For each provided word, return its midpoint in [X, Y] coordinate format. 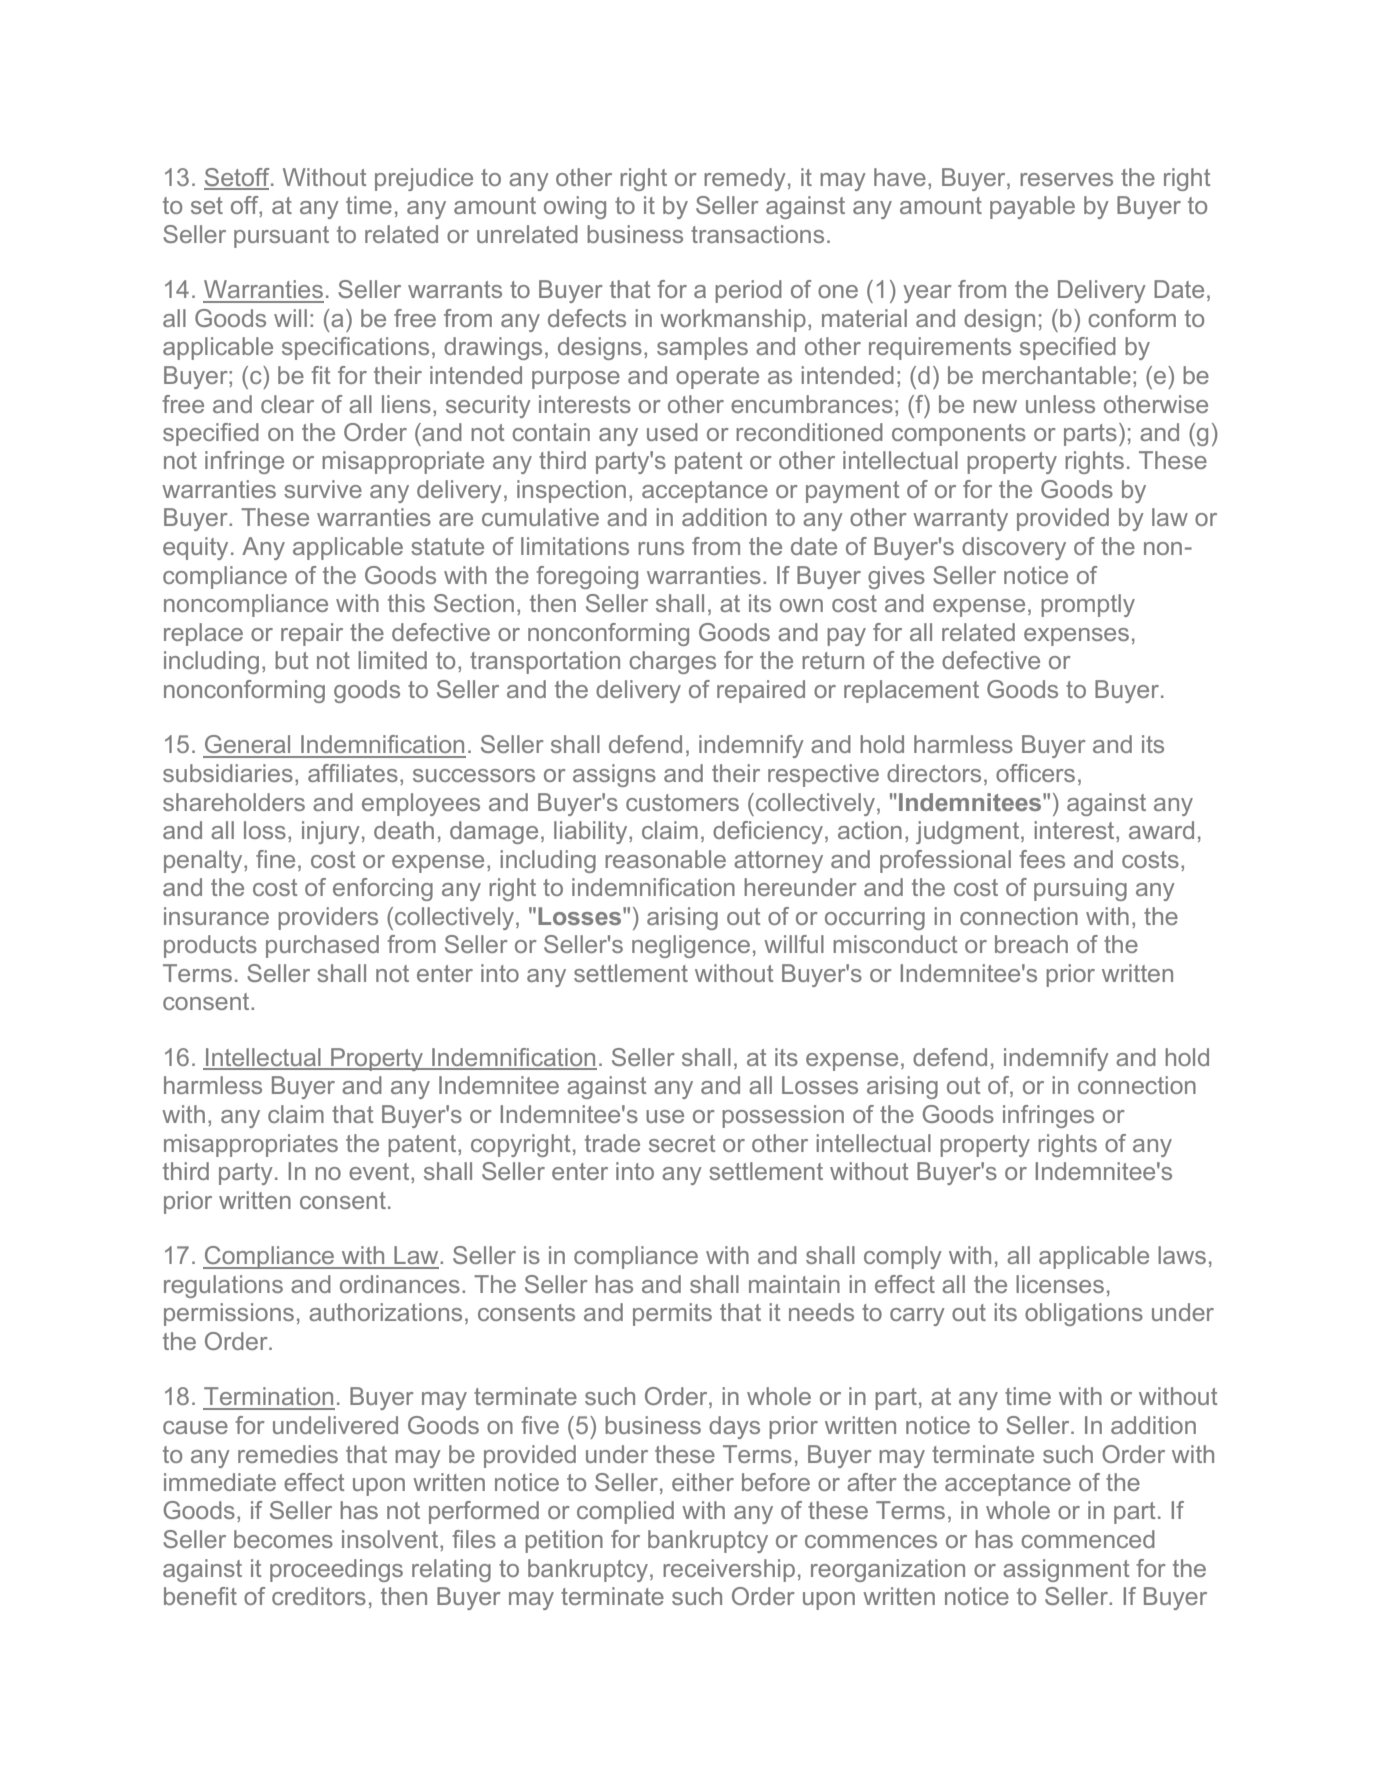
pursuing [1080, 889]
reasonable [665, 859]
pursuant [281, 237]
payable [1032, 207]
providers [328, 918]
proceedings [336, 1570]
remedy [745, 179]
